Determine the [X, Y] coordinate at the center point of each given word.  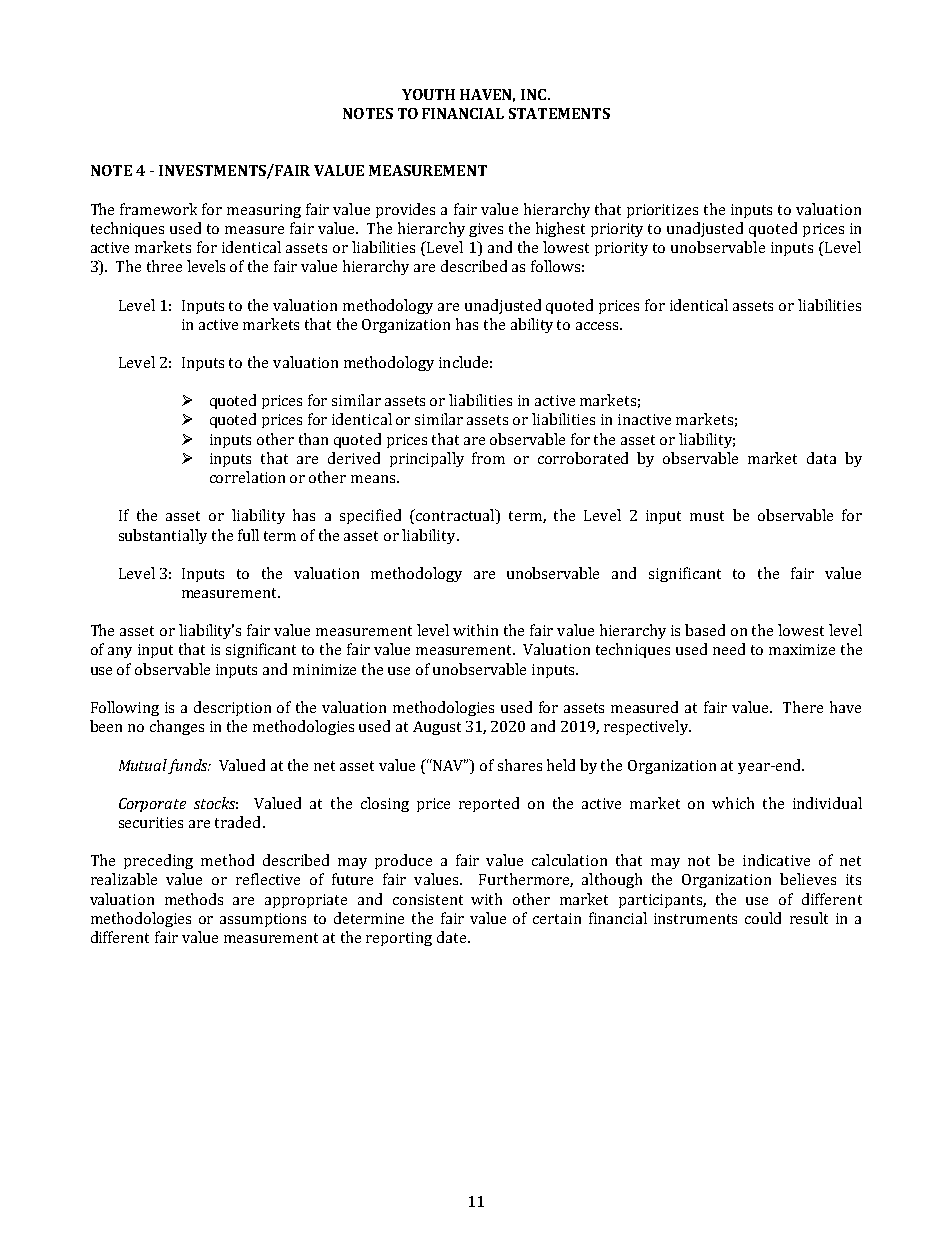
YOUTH [428, 94]
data [821, 458]
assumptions [263, 920]
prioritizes [662, 211]
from [488, 458]
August [437, 728]
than [313, 439]
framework [158, 209]
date [453, 937]
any [120, 652]
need [729, 649]
